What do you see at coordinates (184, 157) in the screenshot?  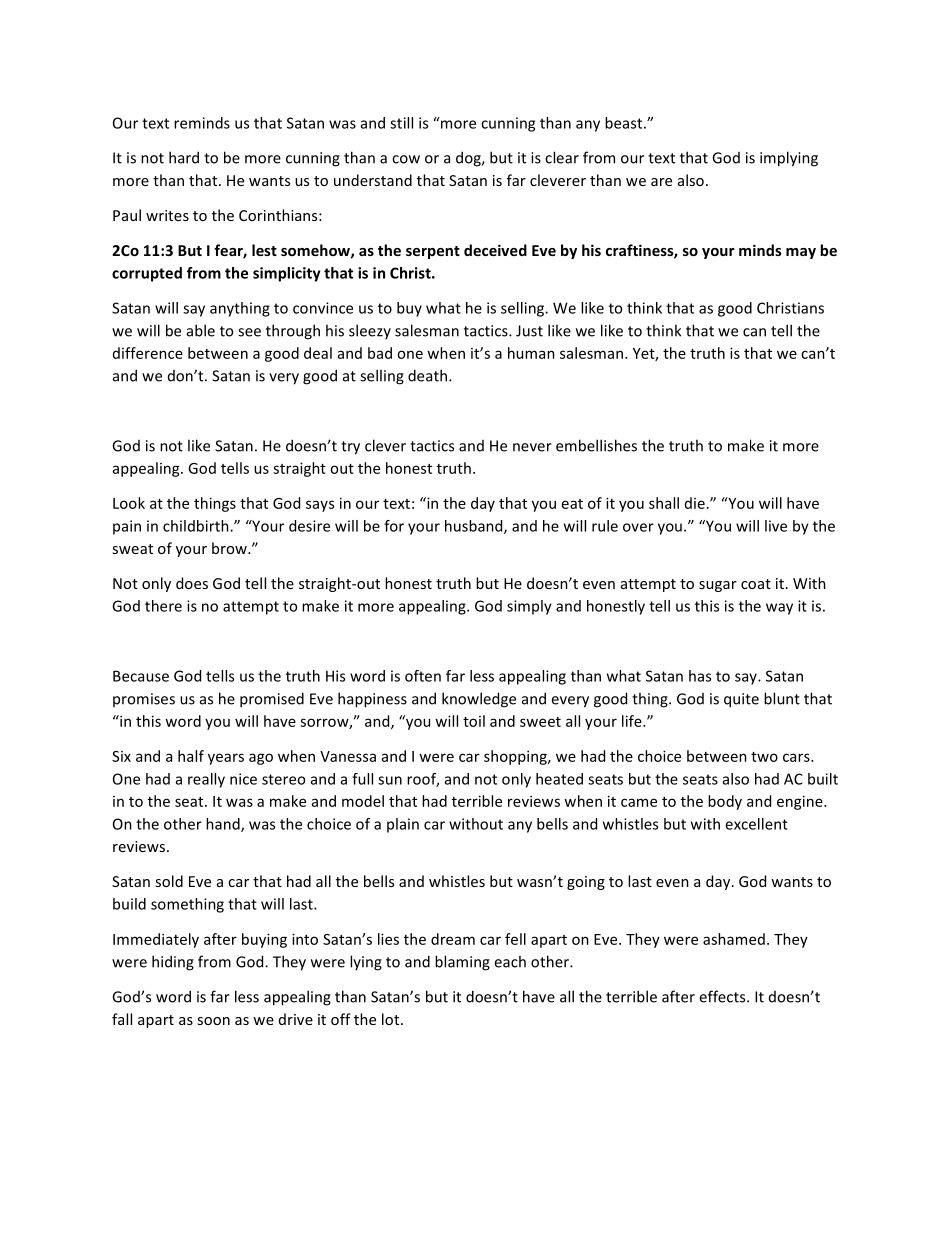 I see `hard` at bounding box center [184, 157].
